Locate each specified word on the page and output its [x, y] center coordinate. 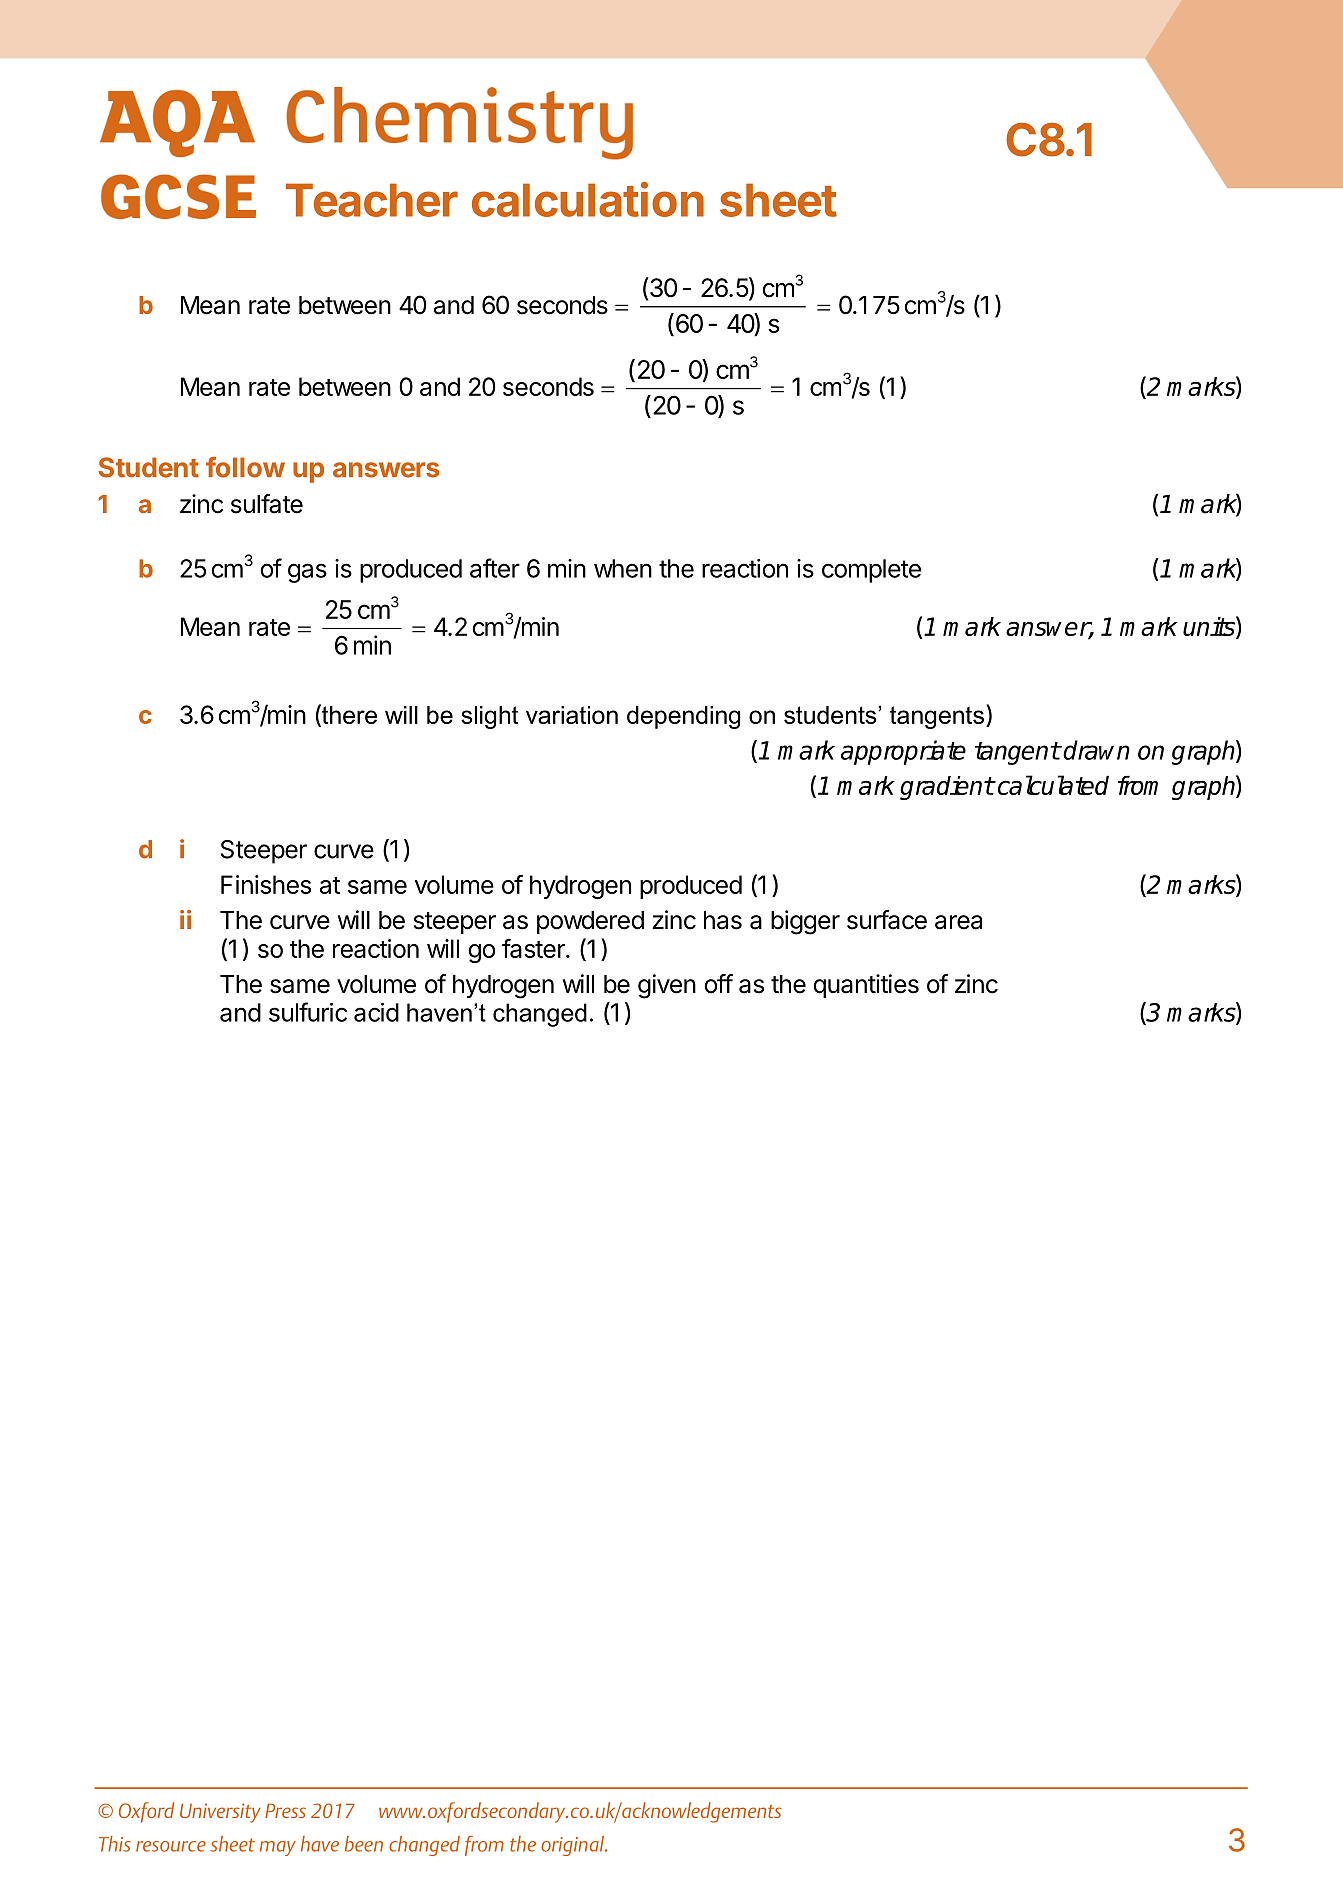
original [573, 1846]
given [667, 986]
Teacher [372, 200]
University [220, 1813]
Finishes [266, 884]
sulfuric [308, 1012]
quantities [866, 986]
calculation [588, 199]
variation [572, 715]
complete [871, 571]
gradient [947, 788]
